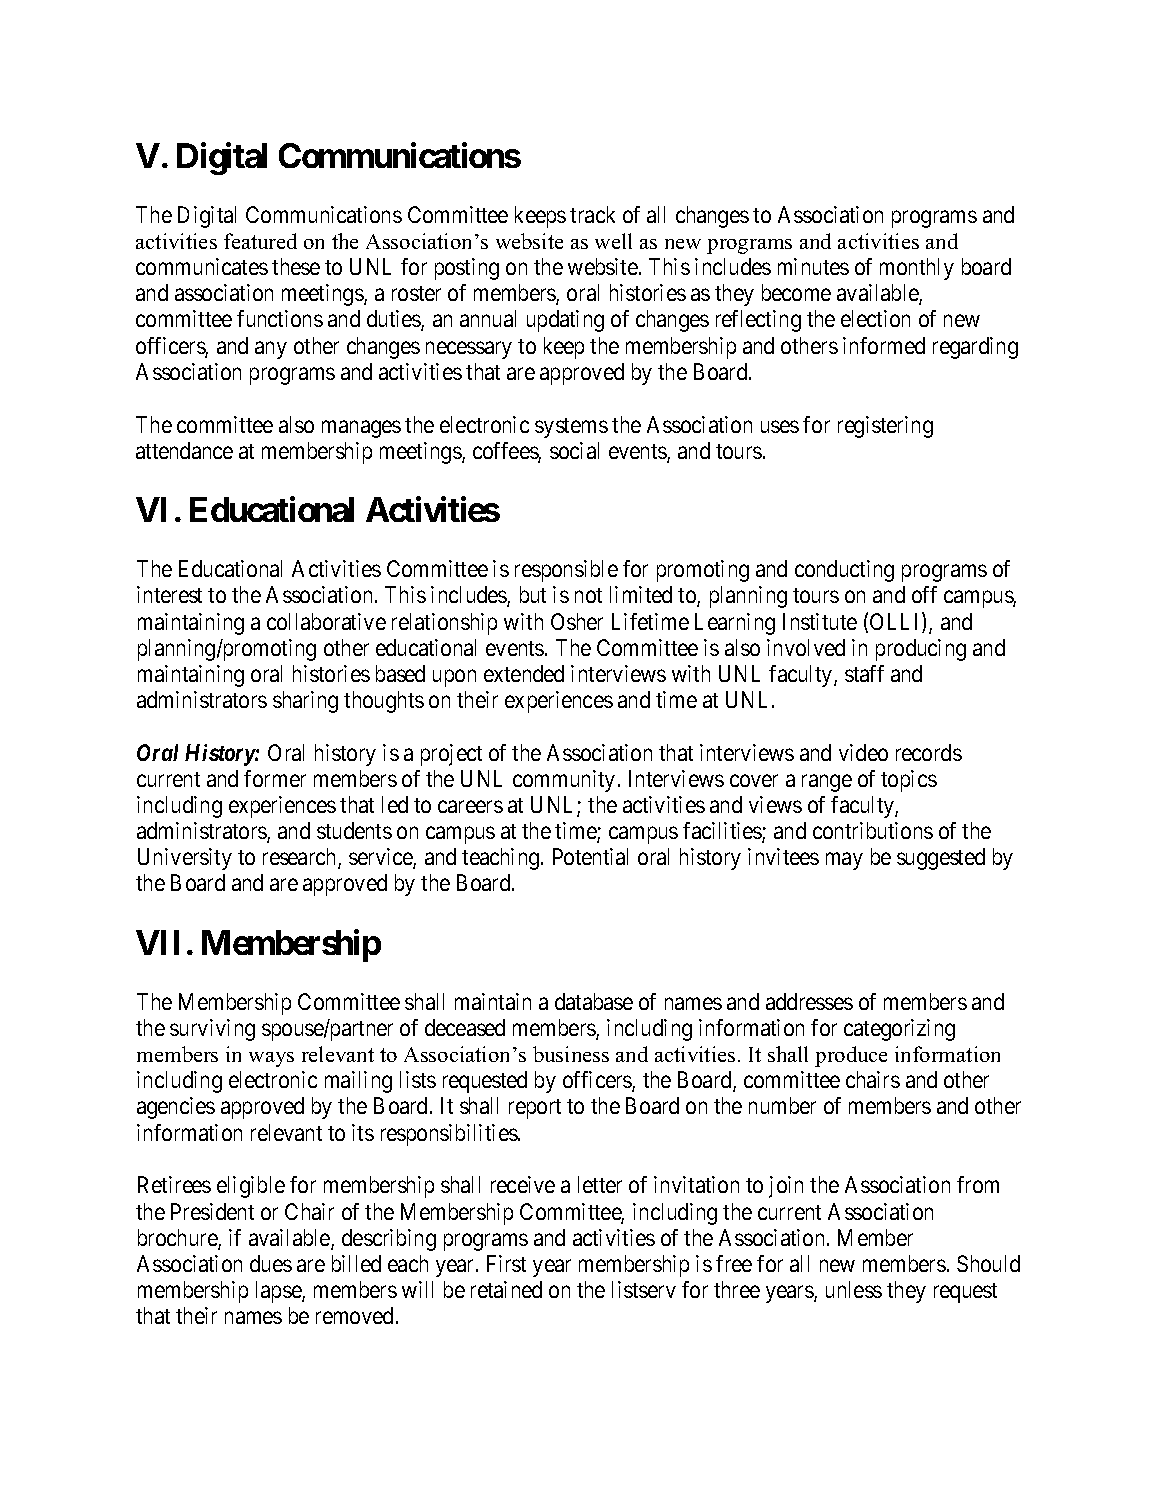 The width and height of the screenshot is (1160, 1501). What do you see at coordinates (613, 241) in the screenshot?
I see `well` at bounding box center [613, 241].
